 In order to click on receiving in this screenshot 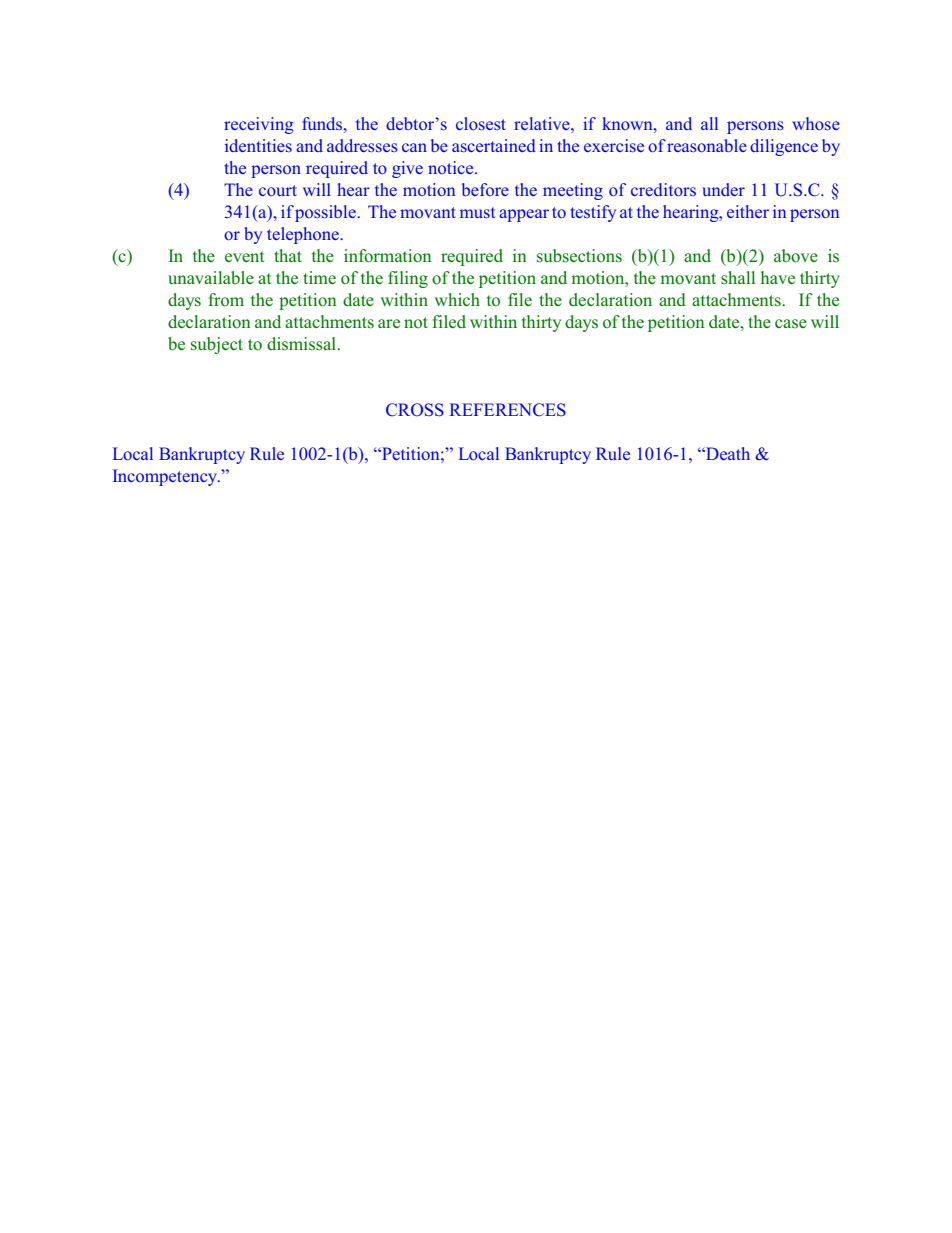, I will do `click(258, 125)`.
